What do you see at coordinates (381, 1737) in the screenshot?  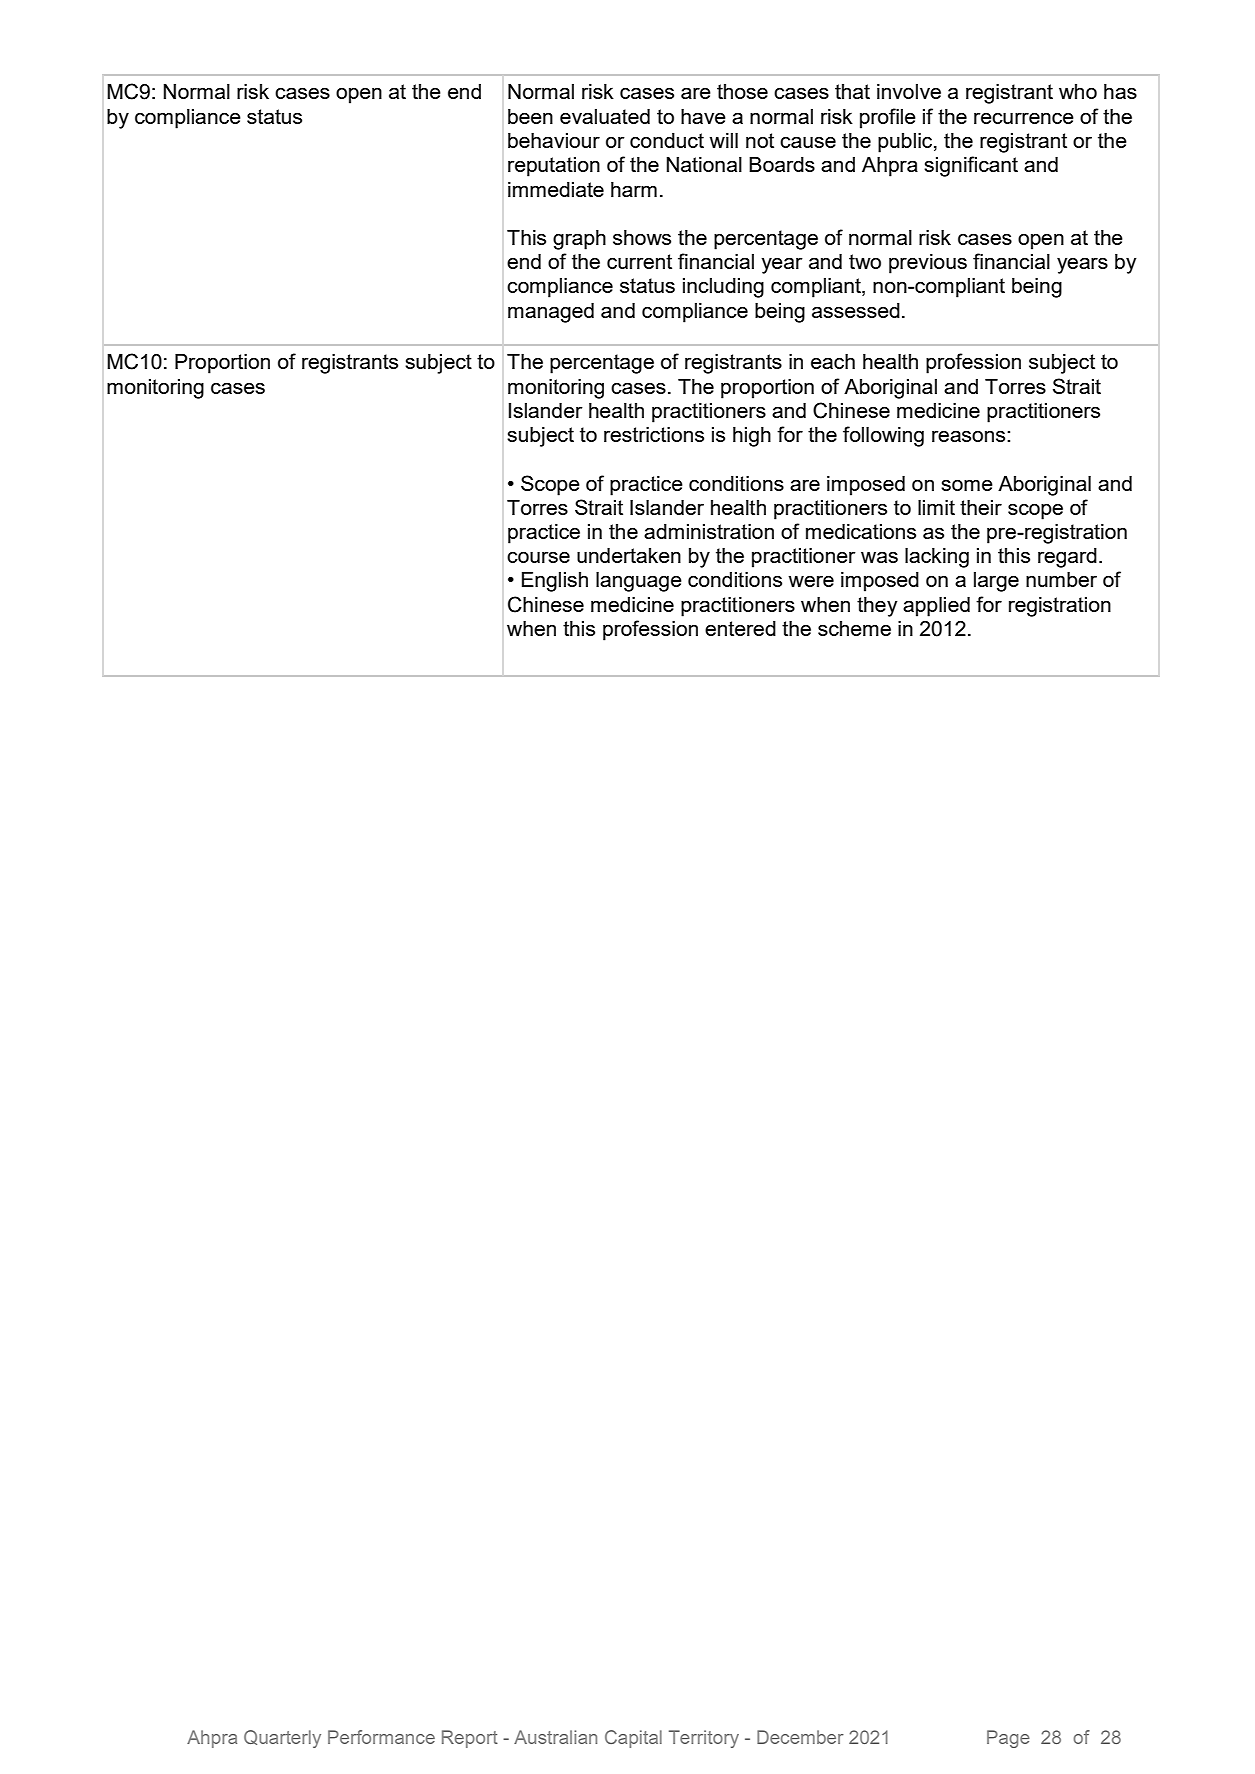 I see `Performance` at bounding box center [381, 1737].
